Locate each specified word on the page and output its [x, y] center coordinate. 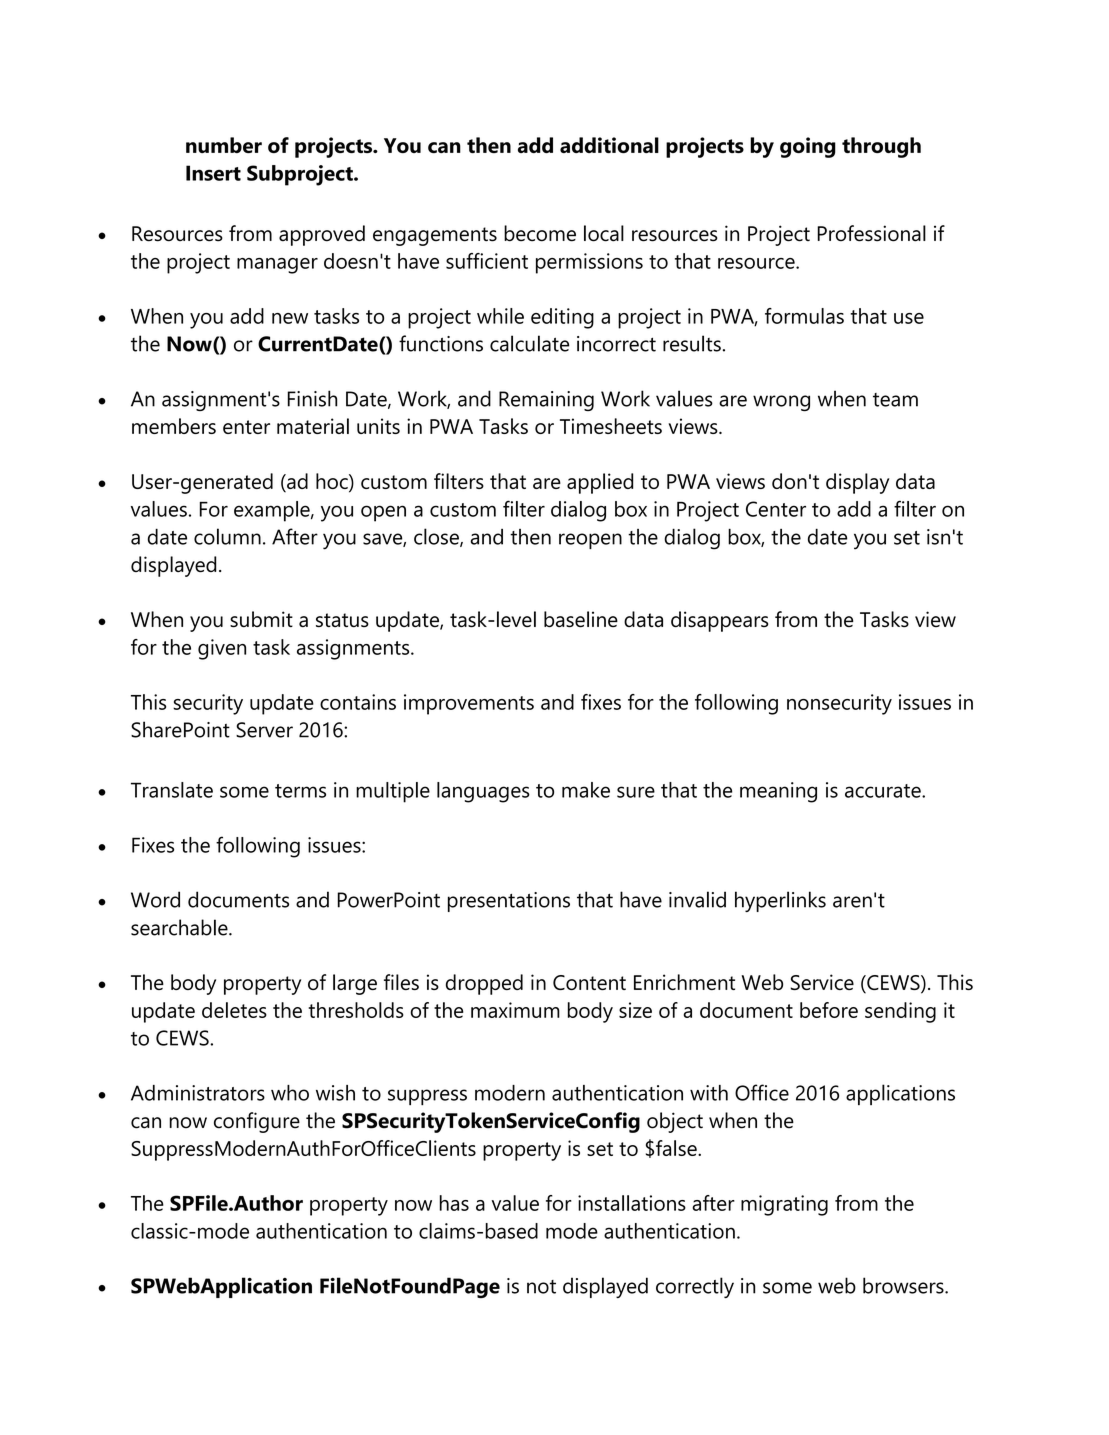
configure [257, 1122]
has [454, 1203]
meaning [778, 792]
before [829, 1010]
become [540, 233]
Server [264, 730]
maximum [515, 1010]
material [313, 426]
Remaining [546, 401]
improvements [469, 704]
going [808, 147]
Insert [213, 173]
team [895, 400]
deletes [234, 1010]
